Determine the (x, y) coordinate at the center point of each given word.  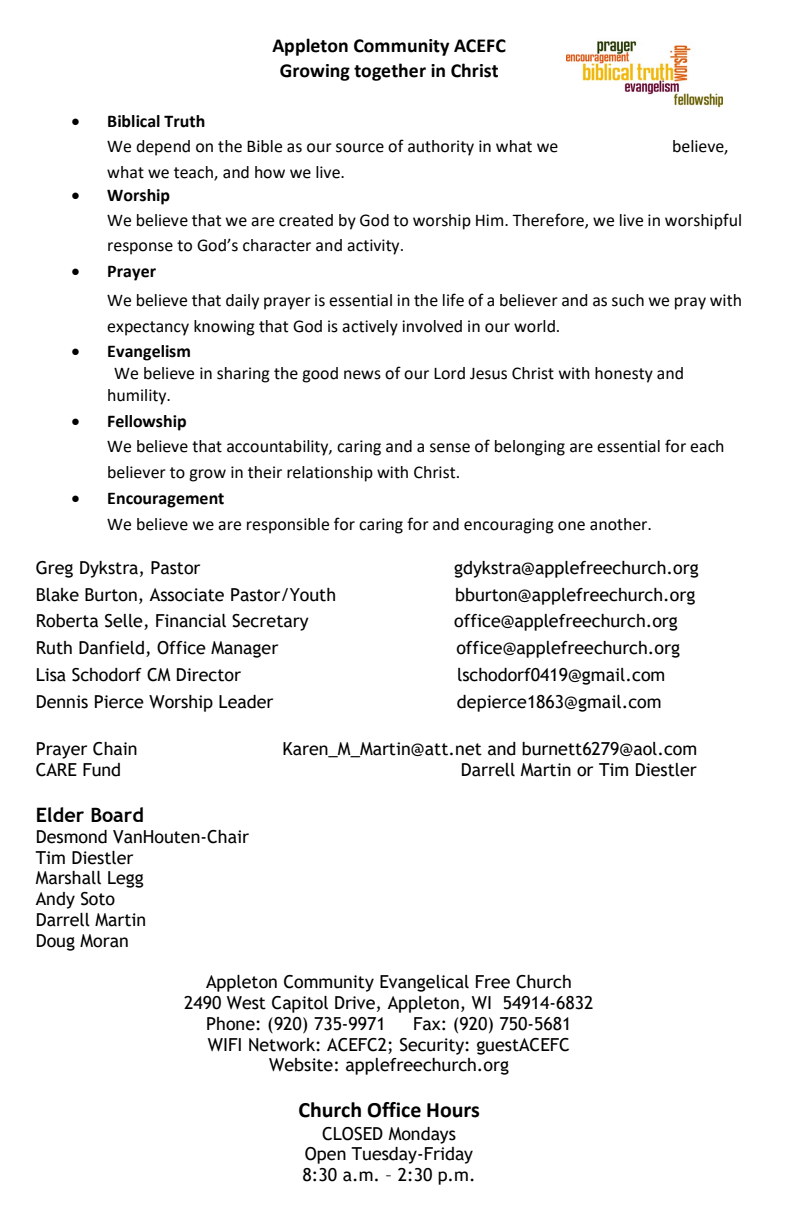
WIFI (224, 1044)
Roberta (67, 621)
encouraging (509, 526)
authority (441, 148)
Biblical (134, 121)
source (360, 148)
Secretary (270, 622)
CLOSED (352, 1134)
